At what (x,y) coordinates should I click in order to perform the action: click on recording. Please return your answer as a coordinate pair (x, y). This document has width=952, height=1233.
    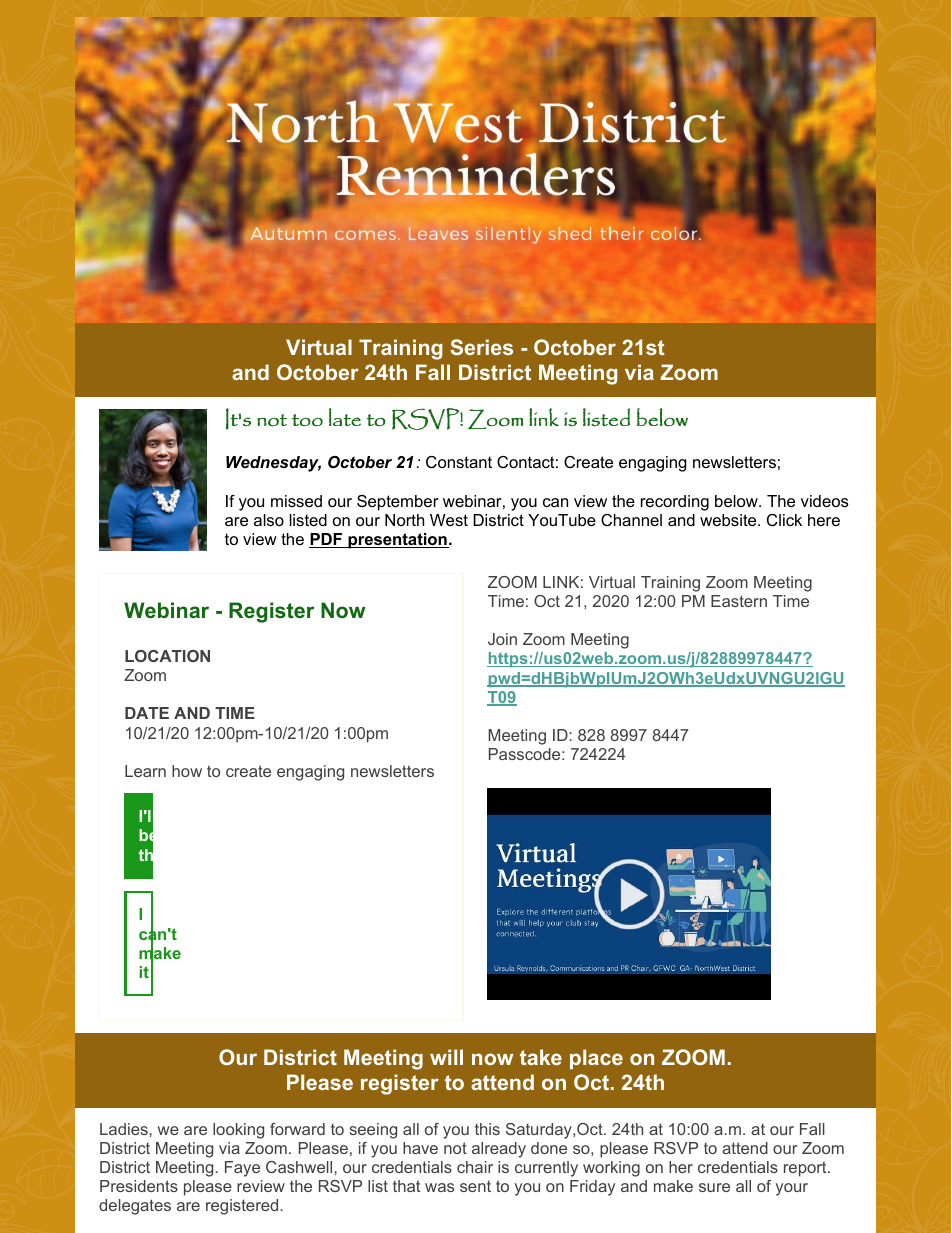
    Looking at the image, I should click on (675, 503).
